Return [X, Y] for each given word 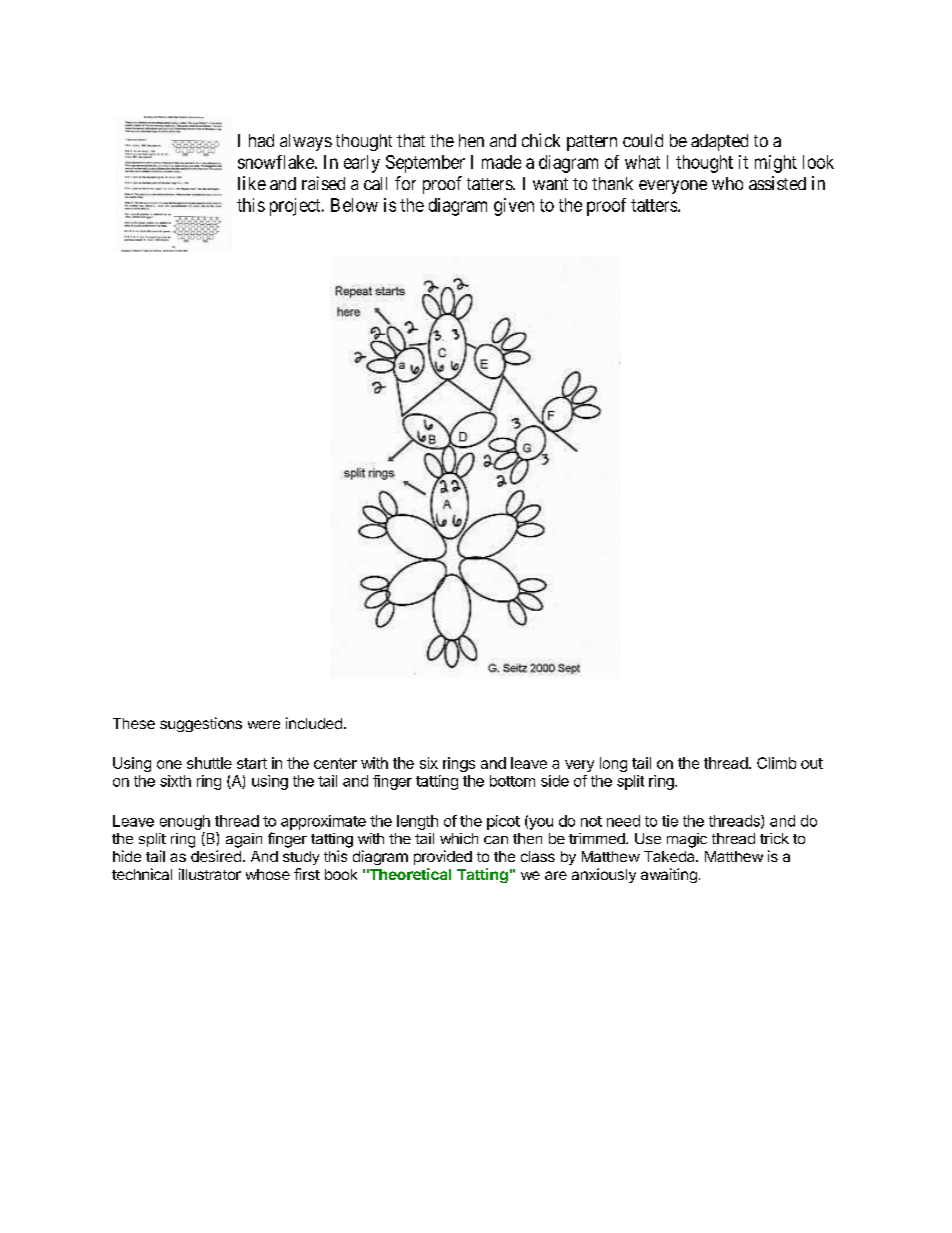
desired [216, 856]
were [264, 724]
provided [443, 857]
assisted [777, 183]
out [812, 763]
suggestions [201, 724]
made [501, 162]
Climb [776, 763]
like [252, 183]
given [514, 207]
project [296, 207]
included [314, 723]
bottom [512, 781]
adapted [719, 142]
